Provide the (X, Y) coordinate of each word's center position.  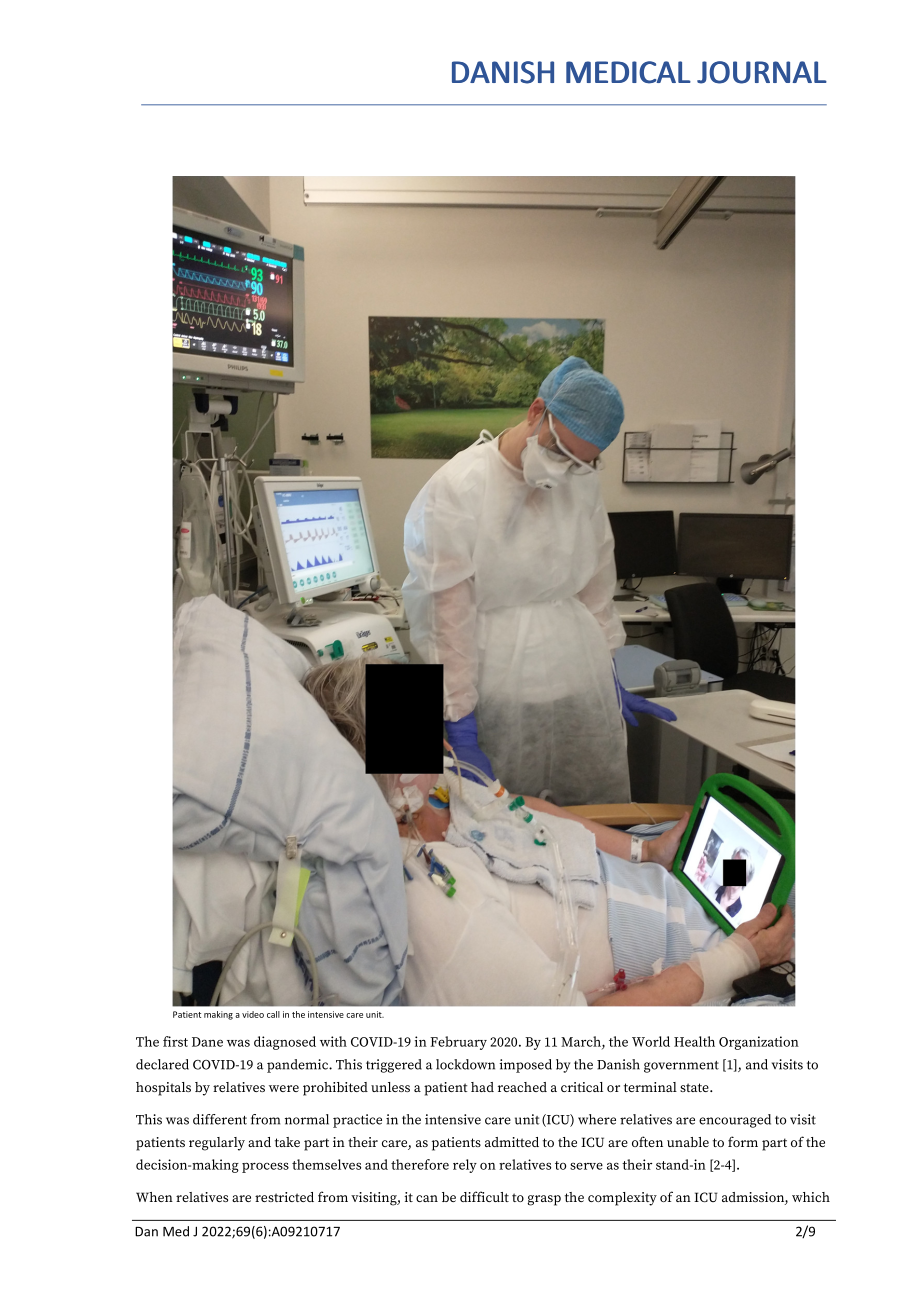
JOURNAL (762, 72)
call (273, 1014)
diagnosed (285, 1043)
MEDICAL (628, 72)
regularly (217, 1144)
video (253, 1014)
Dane (207, 1042)
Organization (759, 1043)
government (681, 1067)
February (458, 1043)
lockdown (465, 1064)
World (651, 1041)
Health (694, 1041)
